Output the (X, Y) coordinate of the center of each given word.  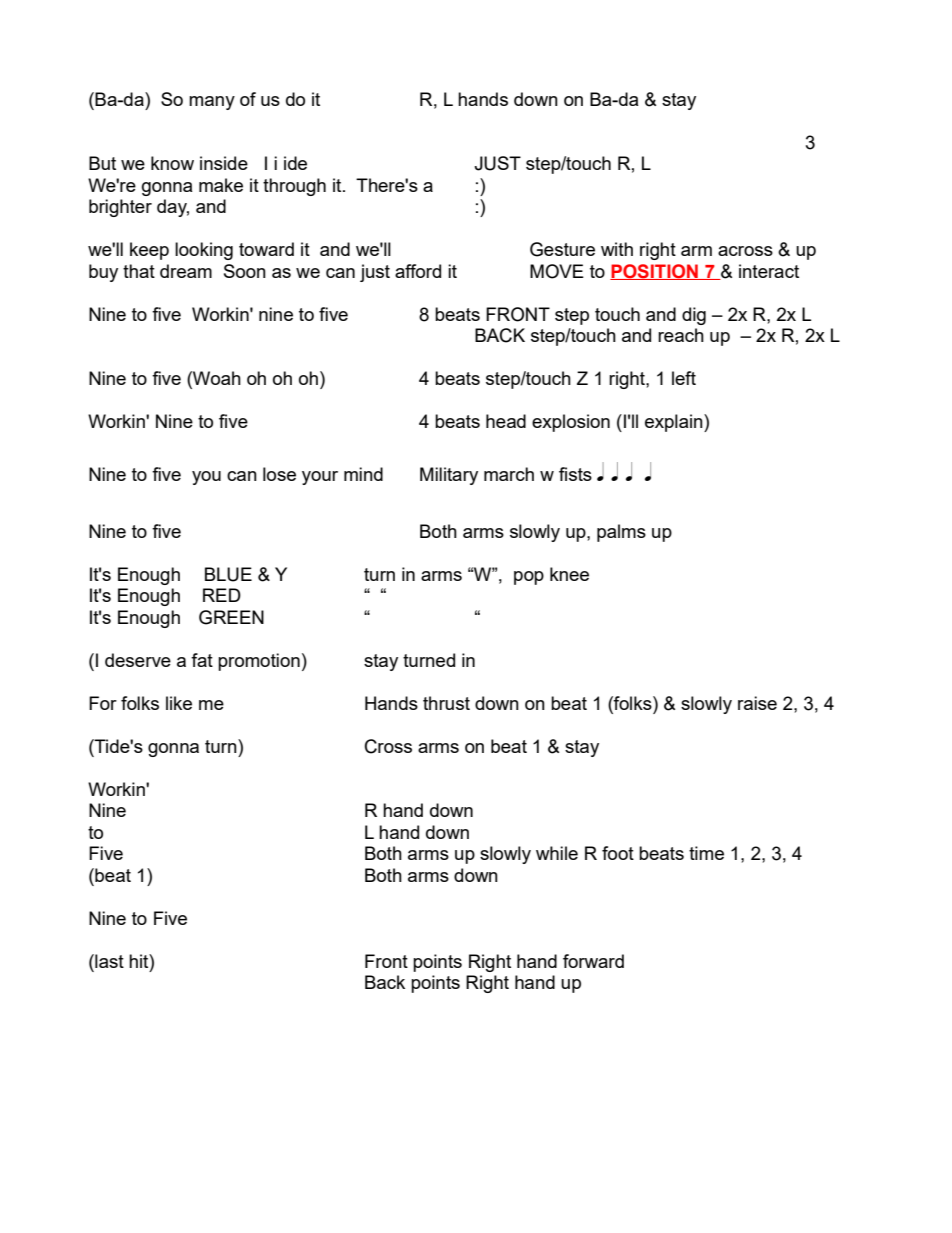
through (294, 187)
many (212, 103)
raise (757, 703)
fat (202, 660)
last (108, 961)
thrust (446, 703)
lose (279, 474)
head (506, 421)
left (684, 378)
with (617, 249)
